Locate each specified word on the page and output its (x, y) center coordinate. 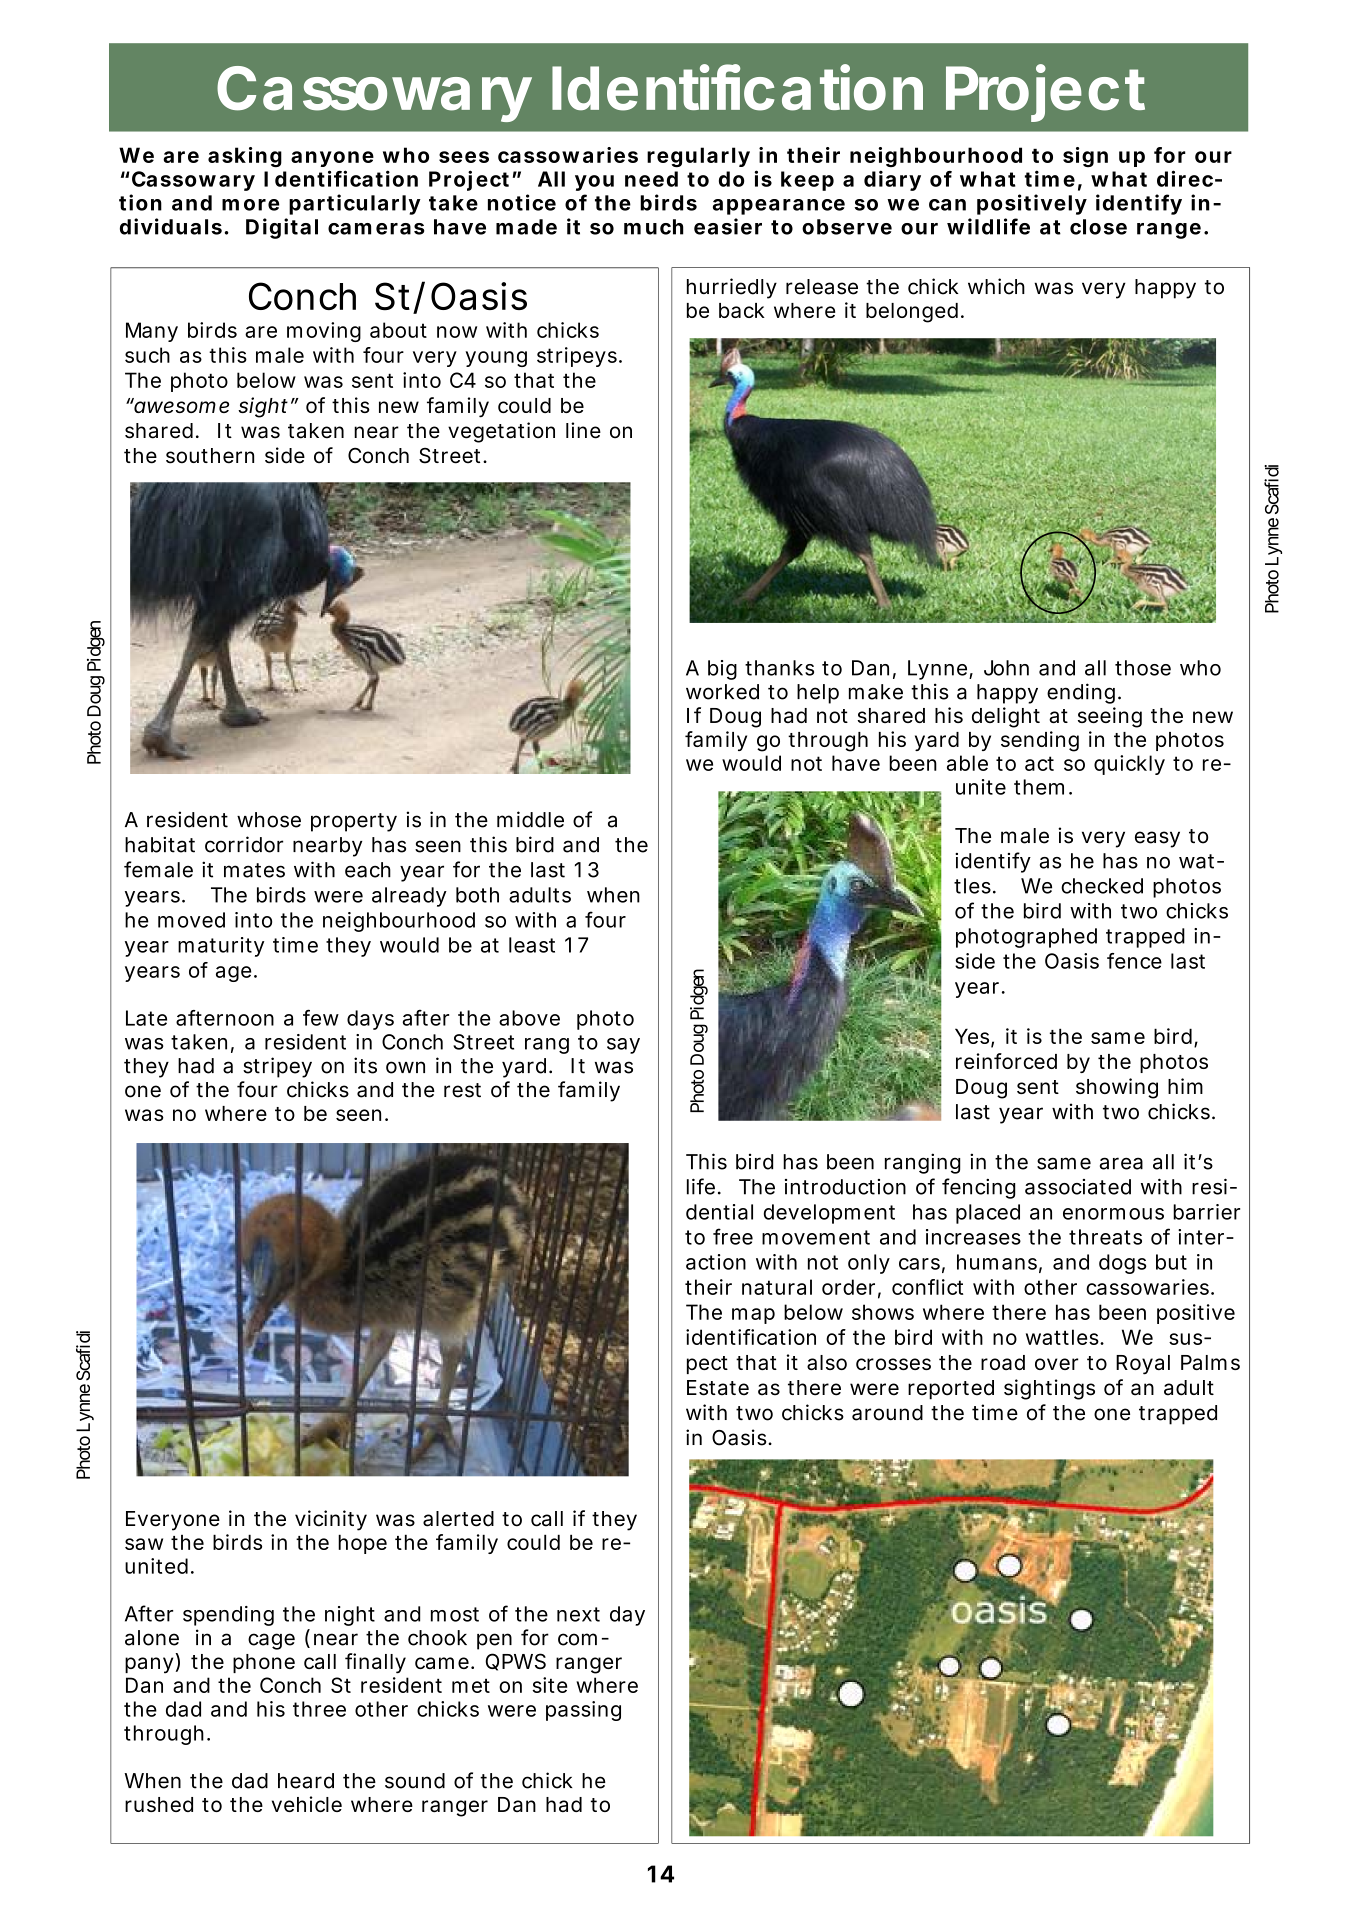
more (250, 205)
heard (306, 1781)
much (654, 227)
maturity (221, 947)
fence (1134, 961)
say (623, 1046)
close (1098, 227)
